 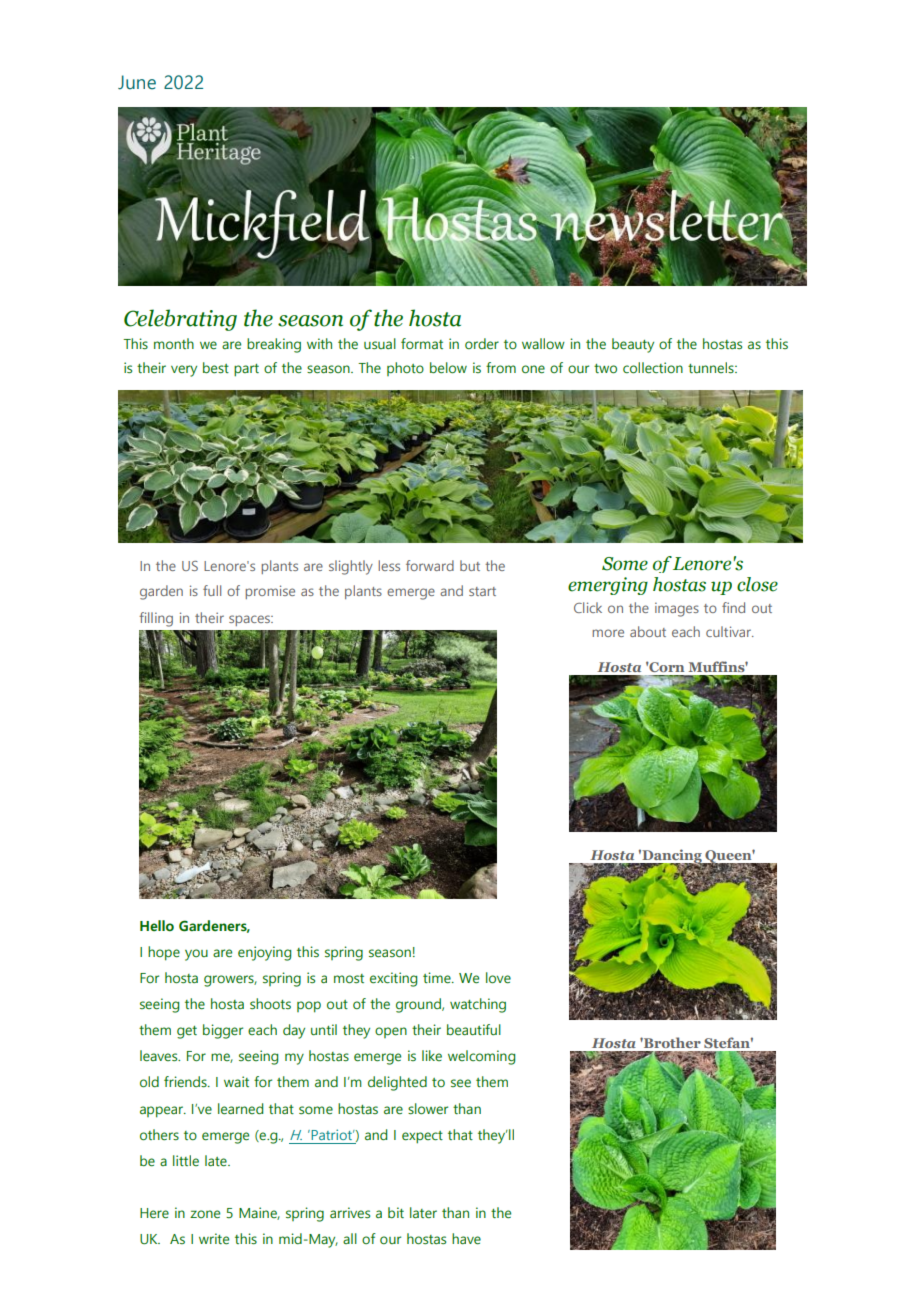 What do you see at coordinates (633, 345) in the screenshot?
I see `beauty` at bounding box center [633, 345].
